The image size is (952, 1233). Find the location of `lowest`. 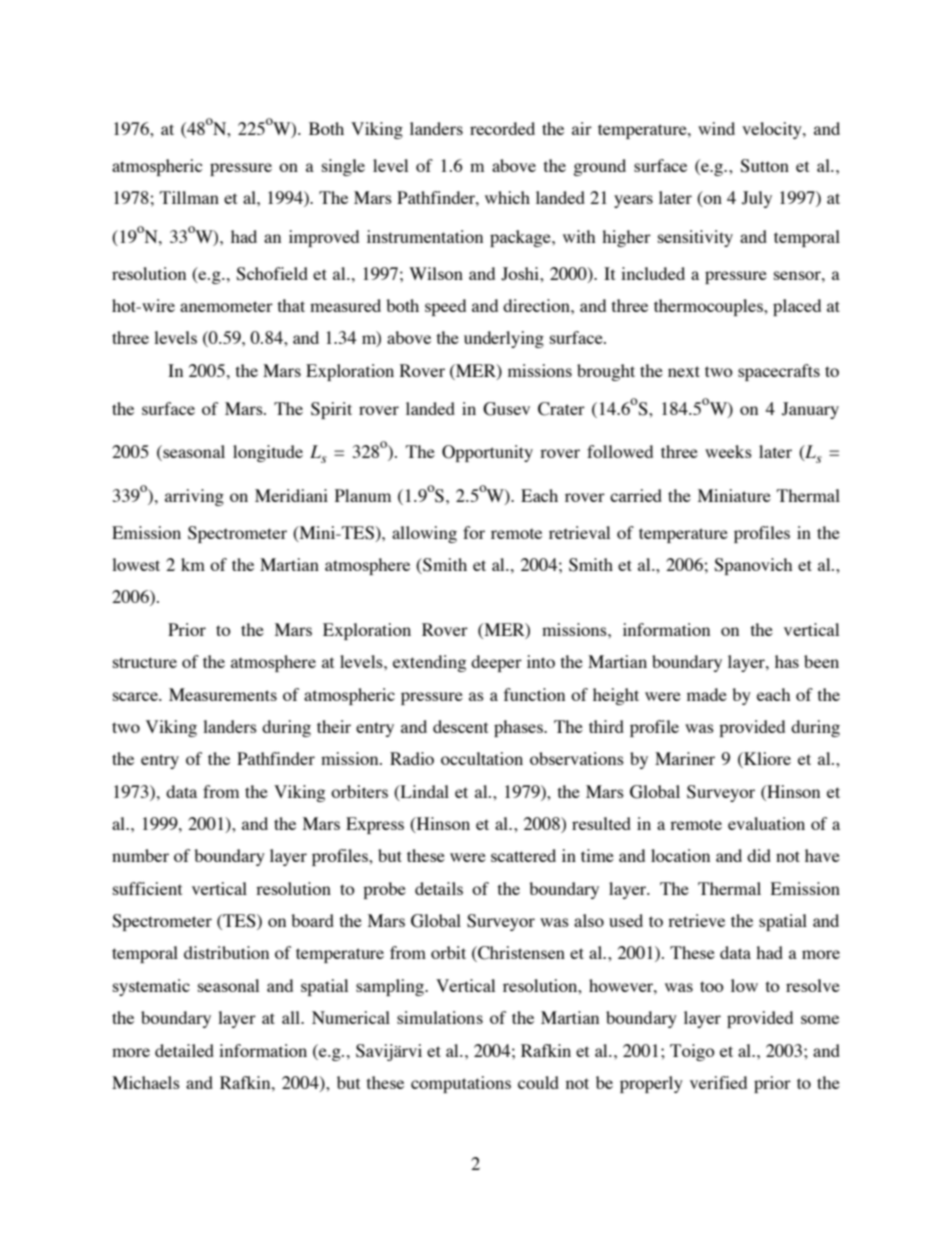

lowest is located at coordinates (136, 564).
